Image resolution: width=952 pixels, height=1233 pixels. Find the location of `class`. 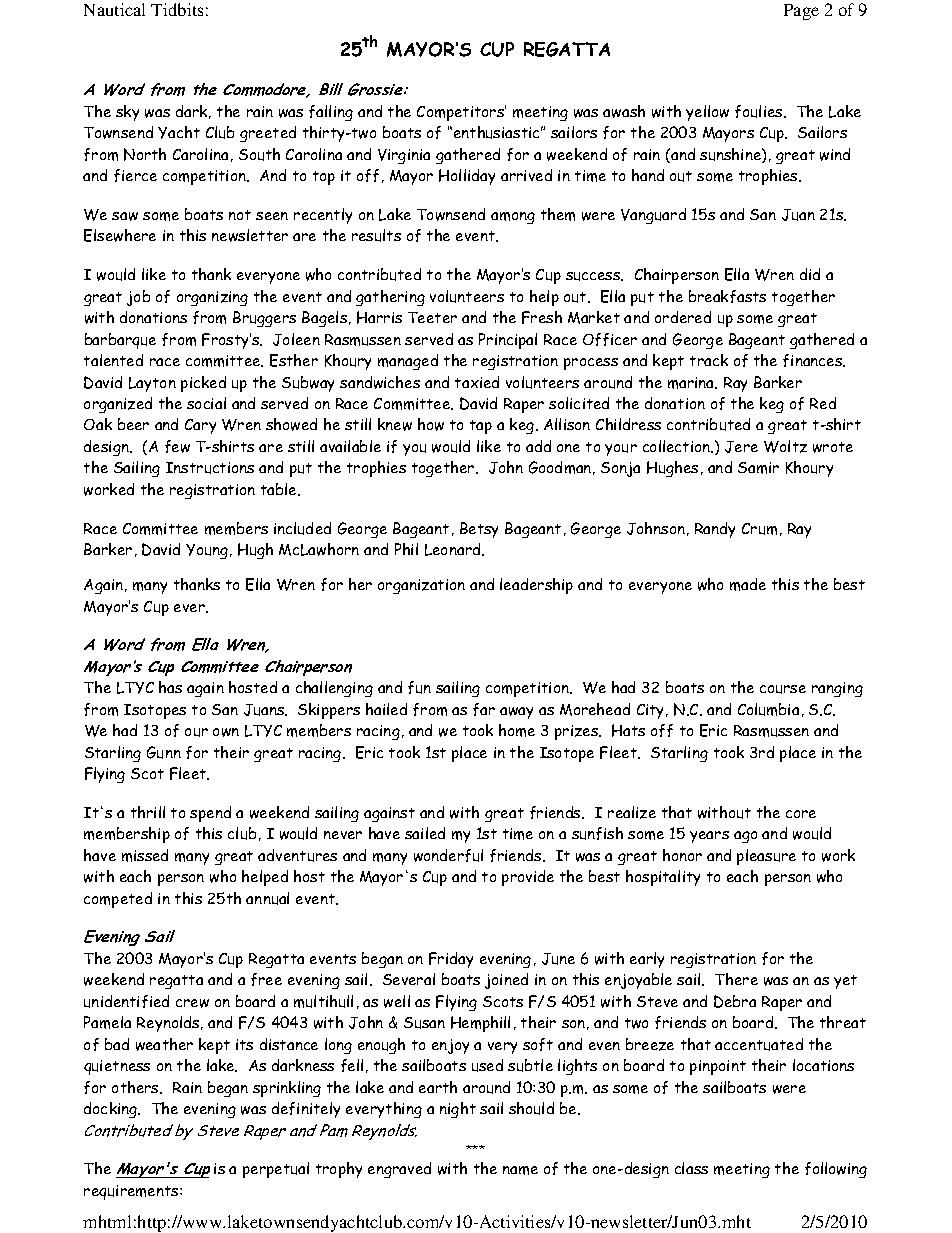

class is located at coordinates (691, 1168).
